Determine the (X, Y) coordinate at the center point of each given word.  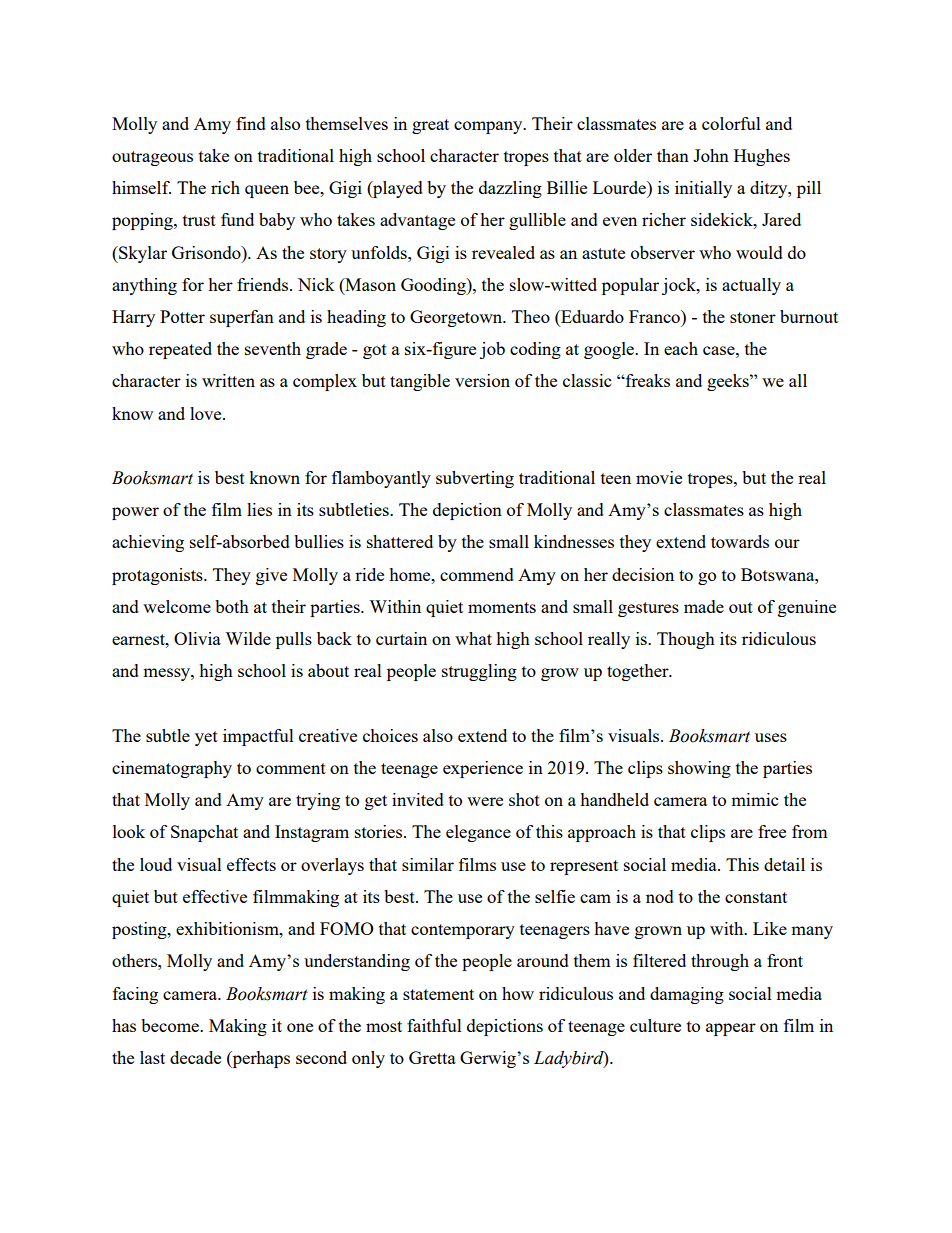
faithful (434, 1025)
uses (771, 737)
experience (483, 769)
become (171, 1025)
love (207, 413)
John (711, 155)
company (489, 127)
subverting (475, 479)
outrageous (152, 158)
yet (206, 738)
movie (659, 477)
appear (731, 1029)
